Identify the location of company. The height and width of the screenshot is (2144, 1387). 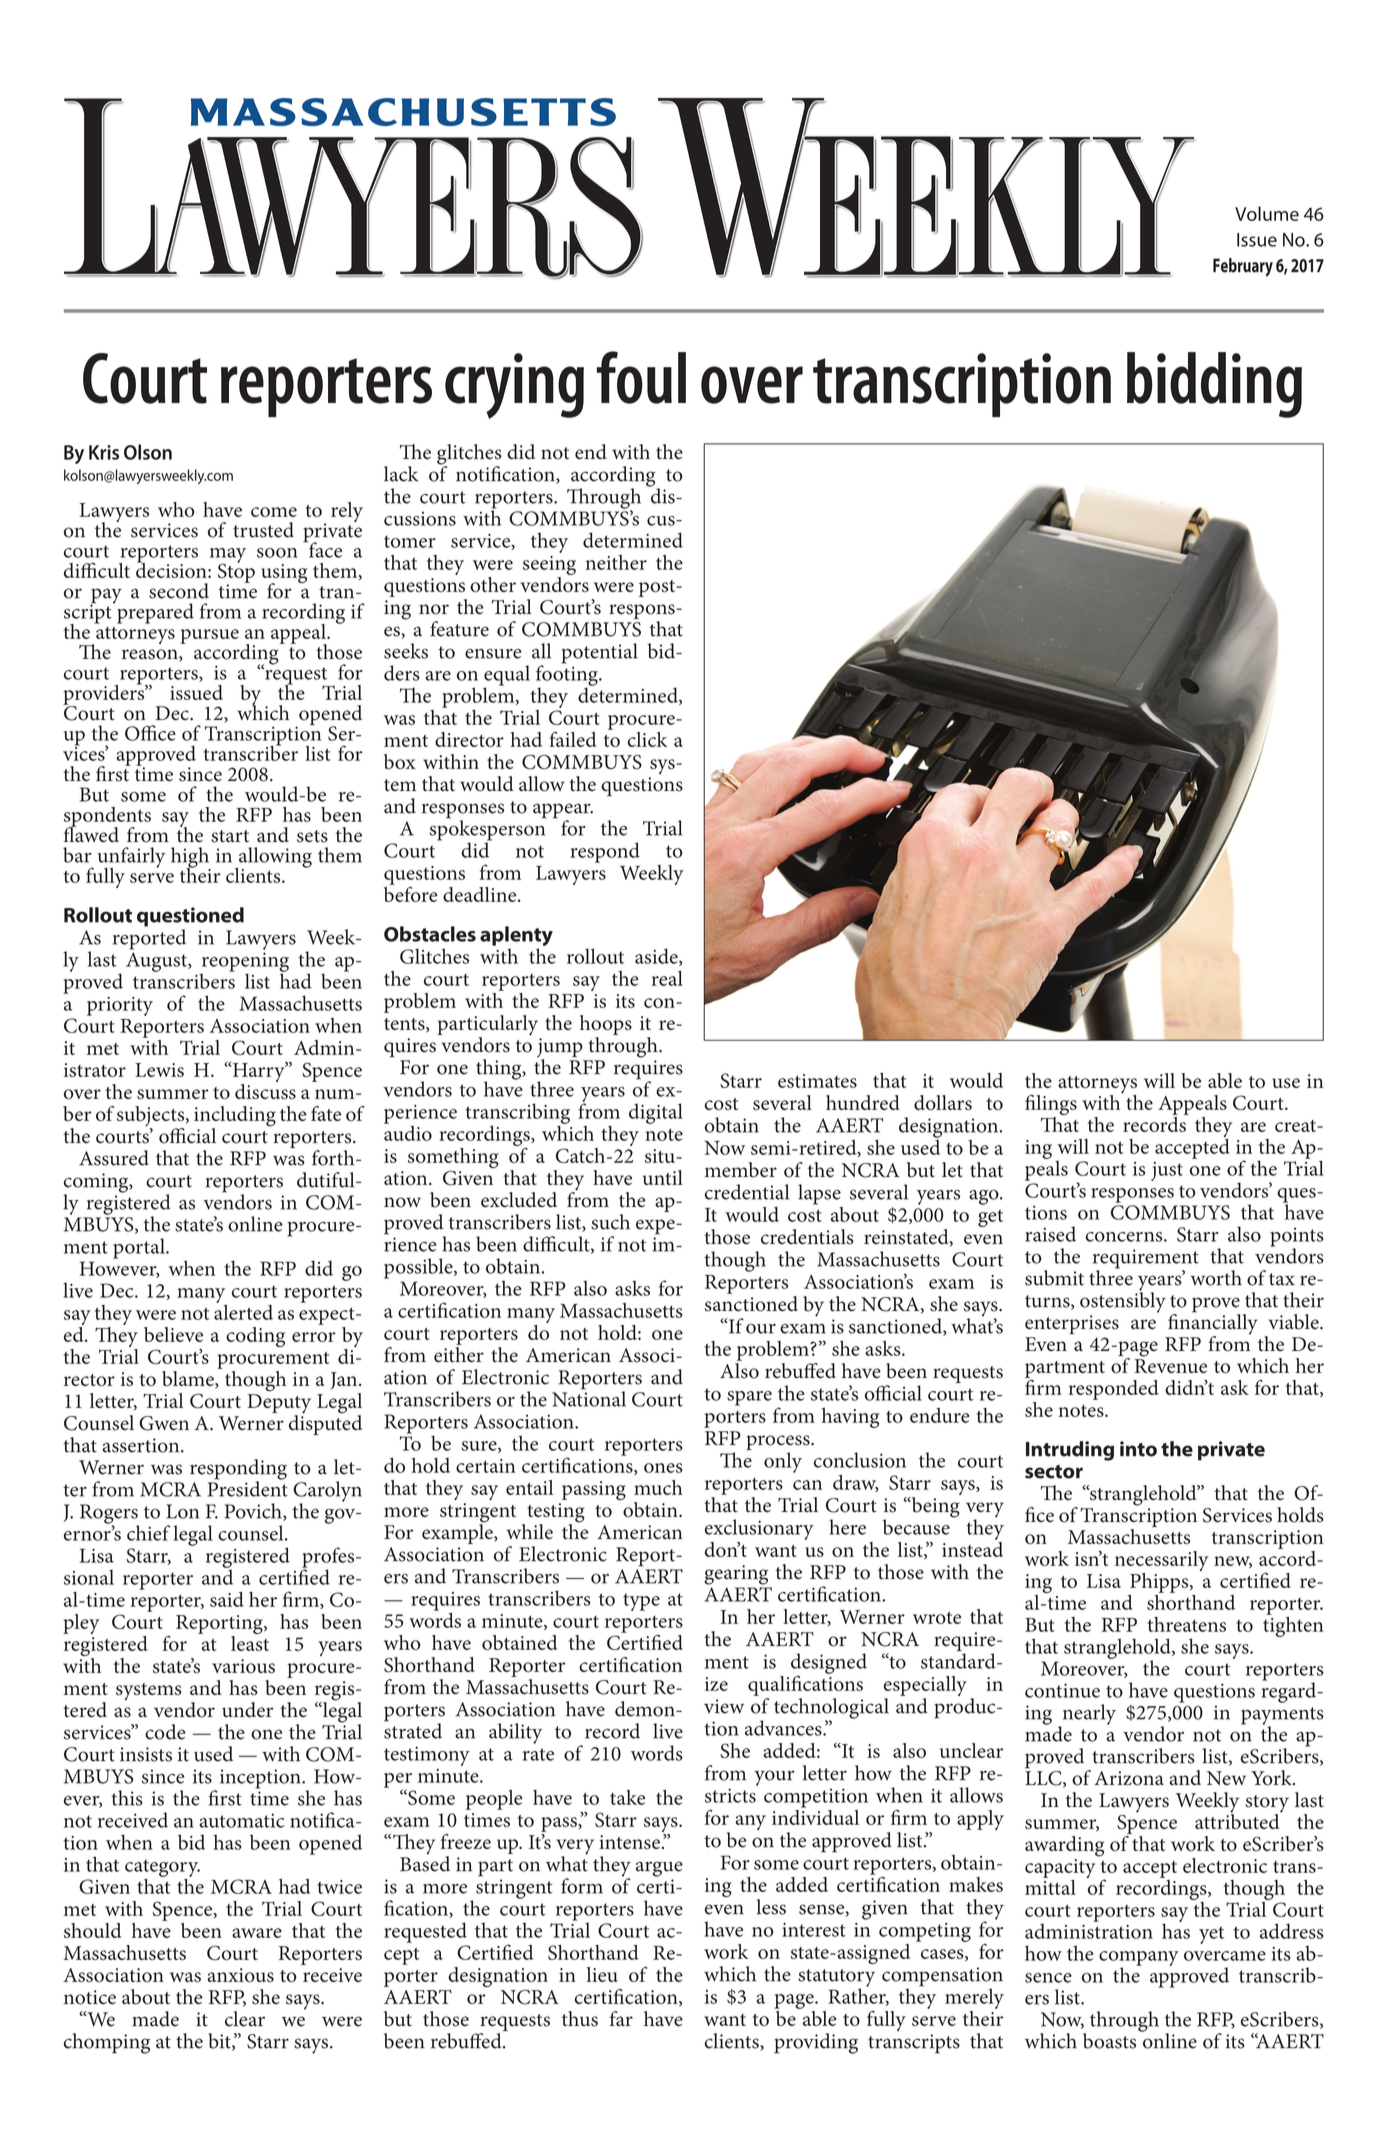
(1139, 1959).
